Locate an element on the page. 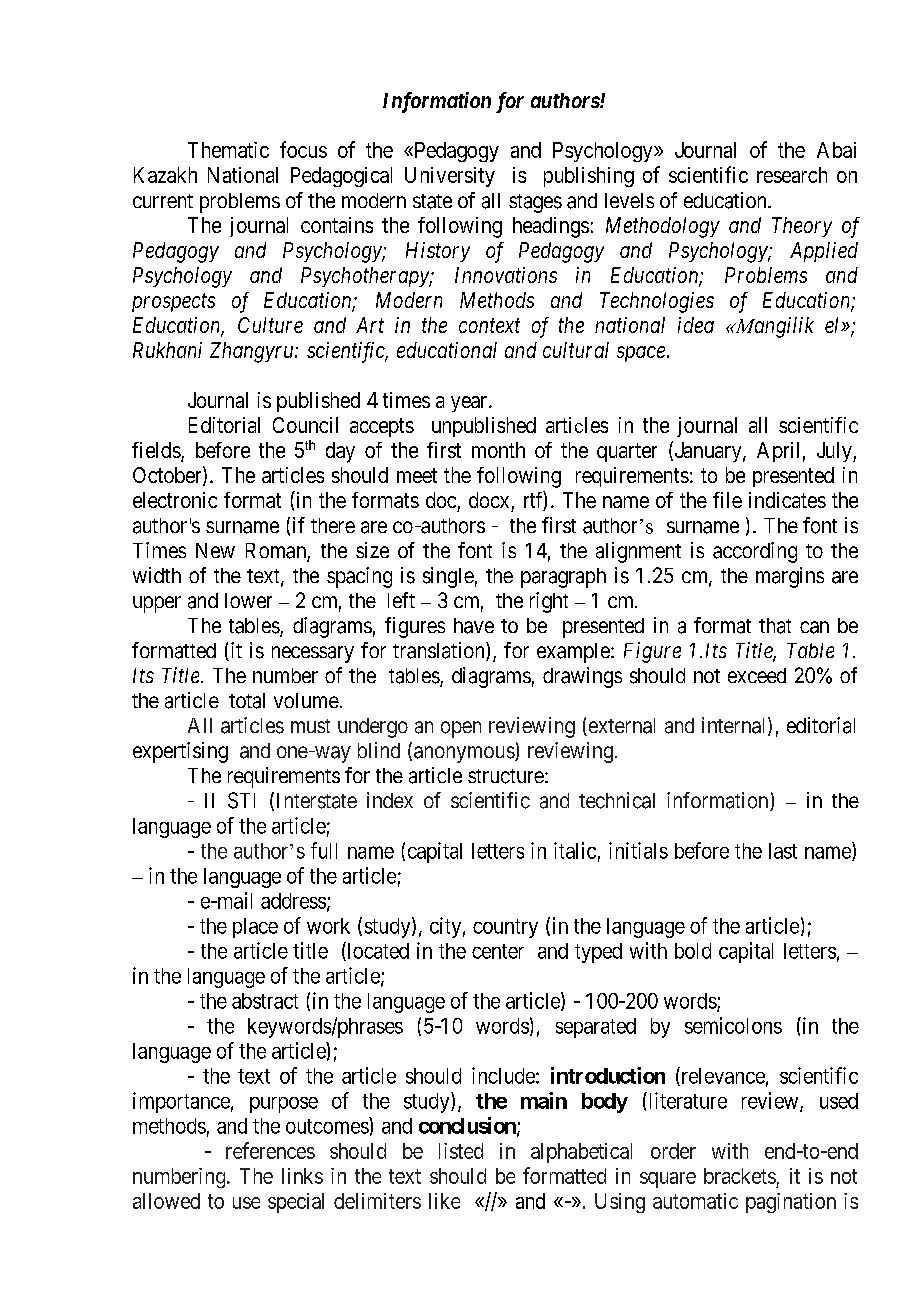 This image has width=924, height=1308. stages is located at coordinates (535, 203).
